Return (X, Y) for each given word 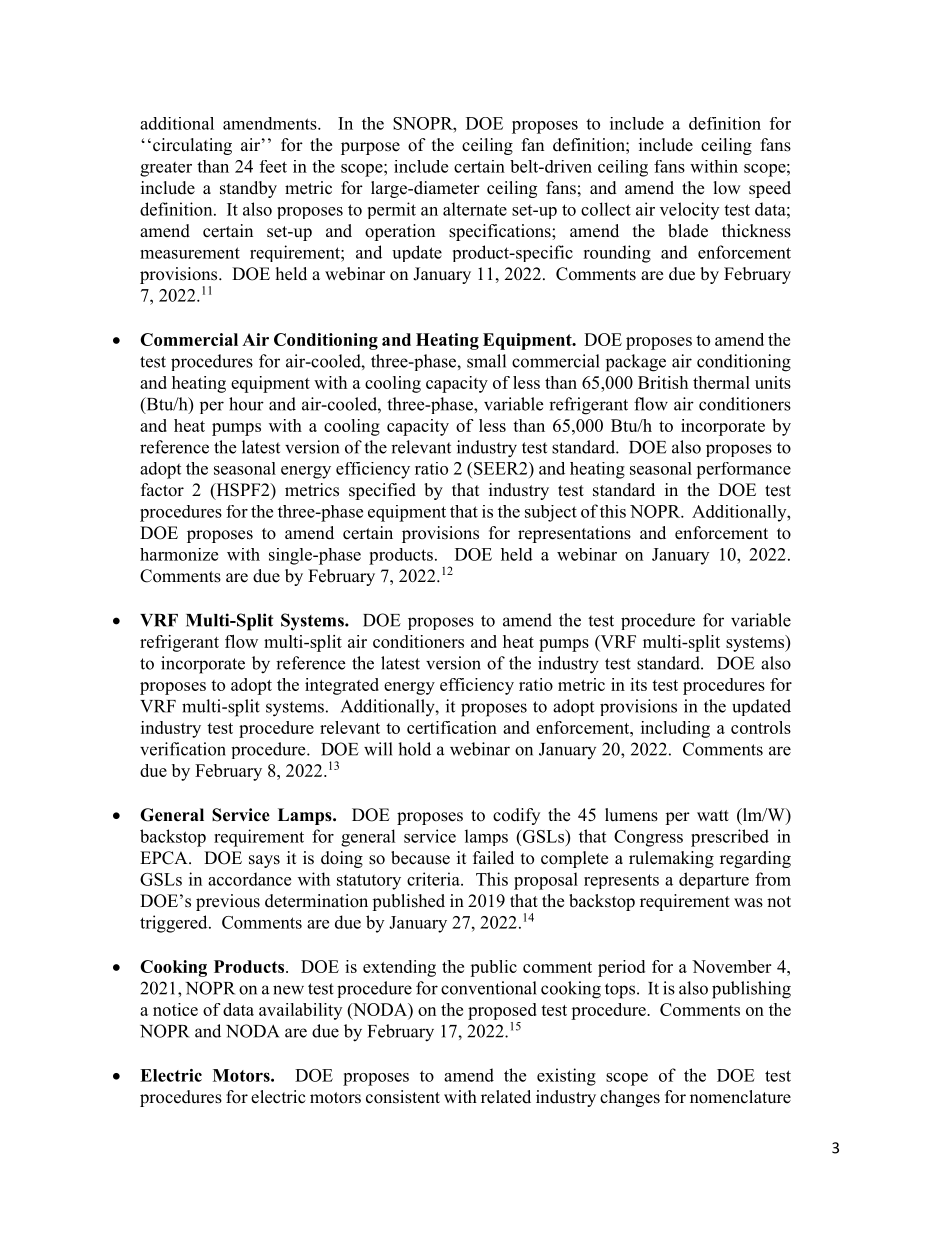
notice (175, 1009)
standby (248, 189)
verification (183, 749)
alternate (475, 209)
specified (382, 491)
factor (162, 490)
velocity (689, 211)
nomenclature (740, 1097)
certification (452, 727)
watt (713, 815)
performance (743, 470)
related (506, 1097)
